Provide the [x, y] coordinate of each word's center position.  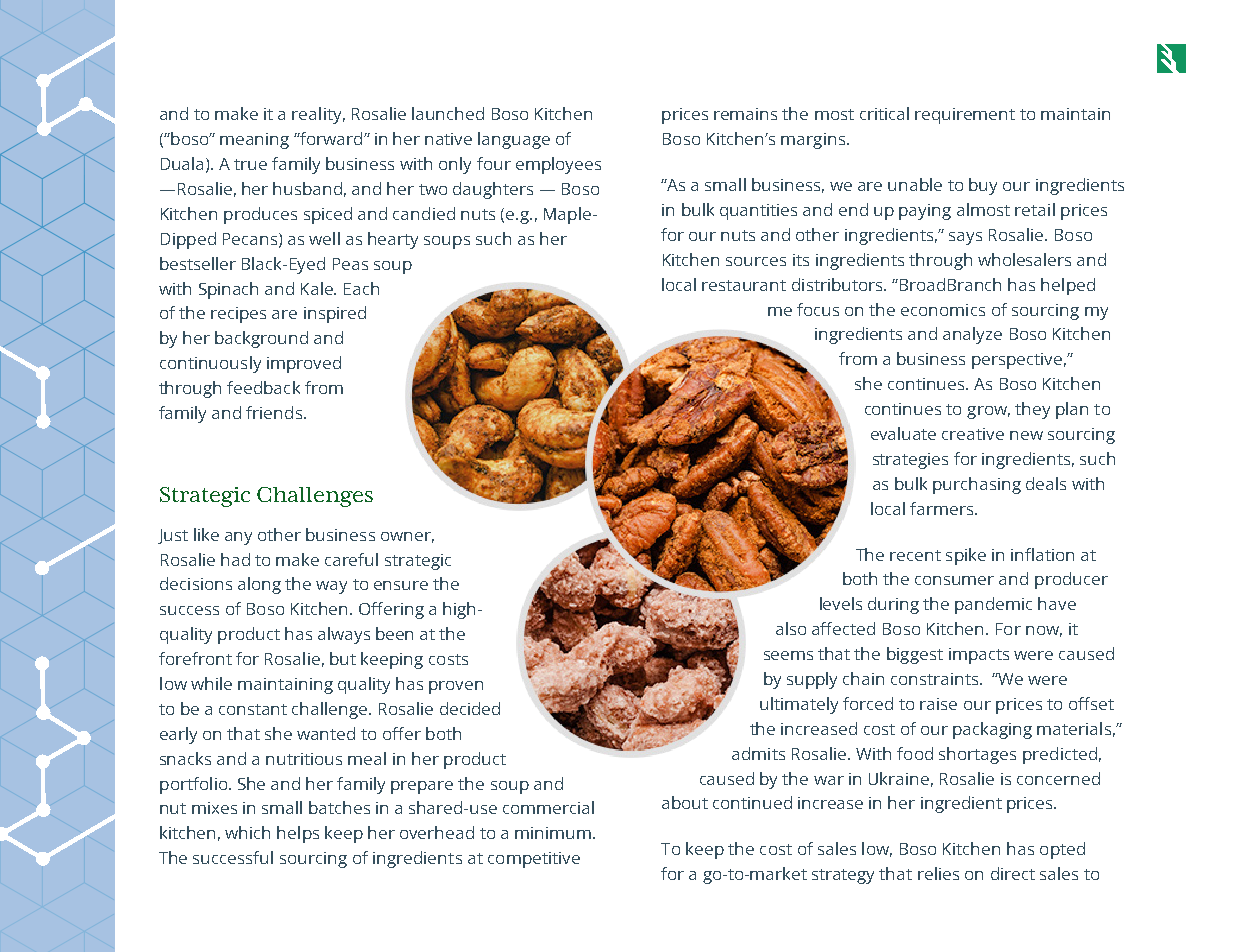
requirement [965, 116]
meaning [254, 141]
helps [298, 834]
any [238, 538]
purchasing [977, 485]
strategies [910, 461]
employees [558, 165]
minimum [553, 833]
